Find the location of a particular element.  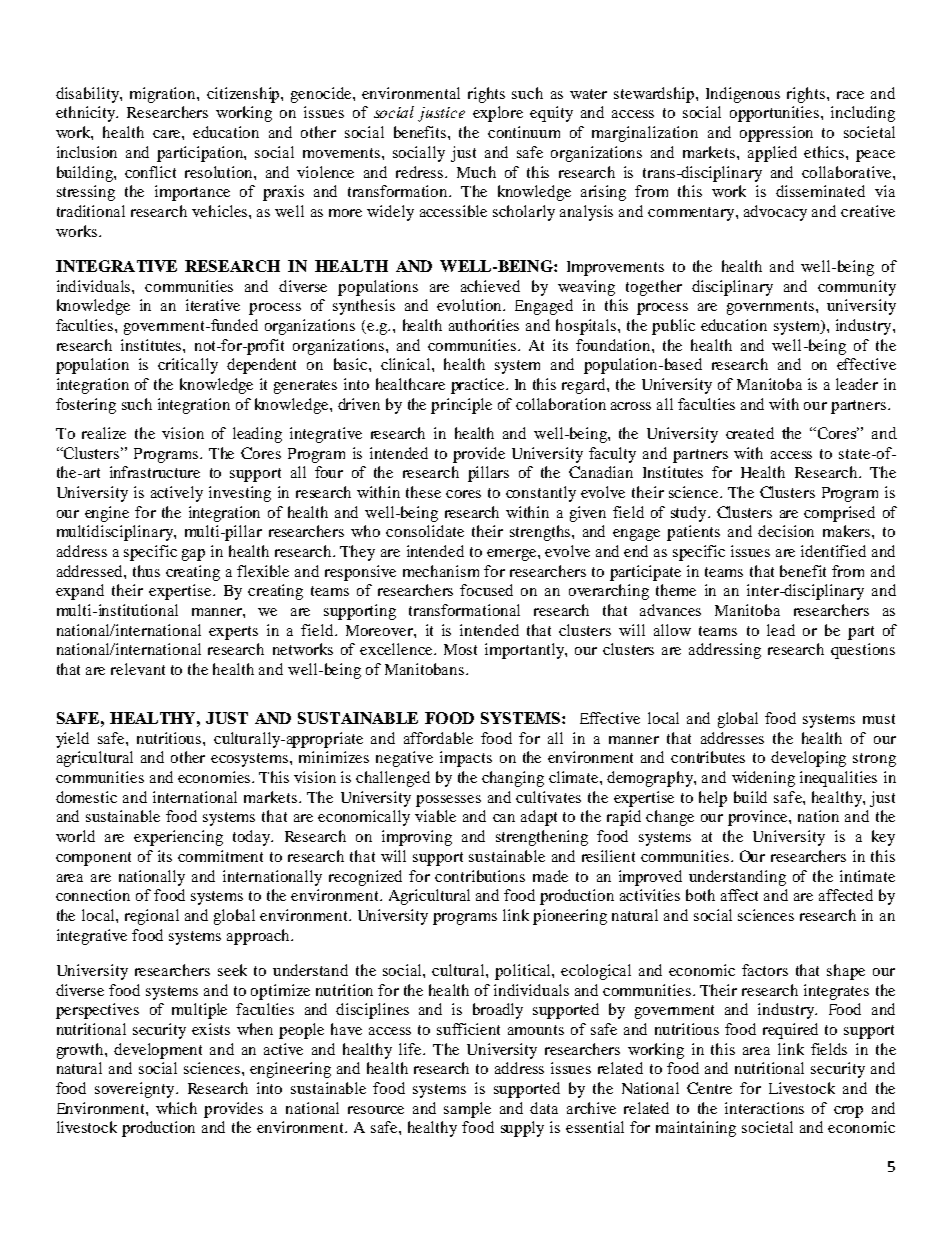

practice is located at coordinates (479, 386).
